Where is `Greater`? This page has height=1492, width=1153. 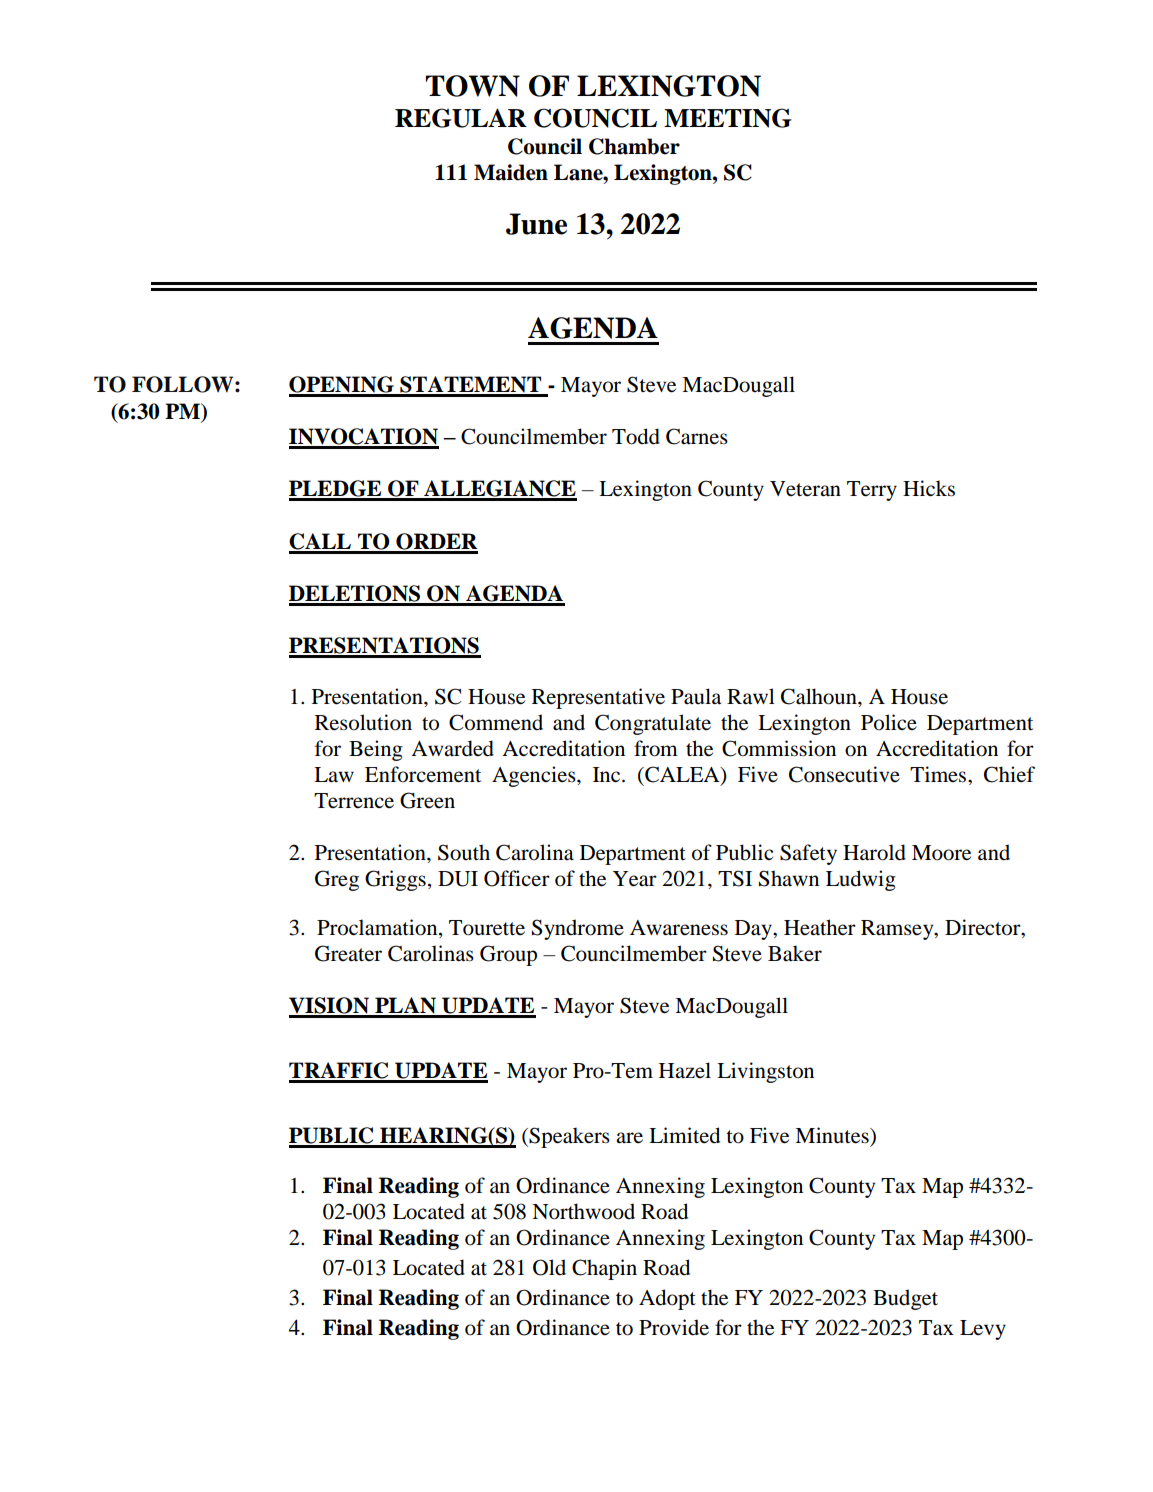 Greater is located at coordinates (348, 953).
